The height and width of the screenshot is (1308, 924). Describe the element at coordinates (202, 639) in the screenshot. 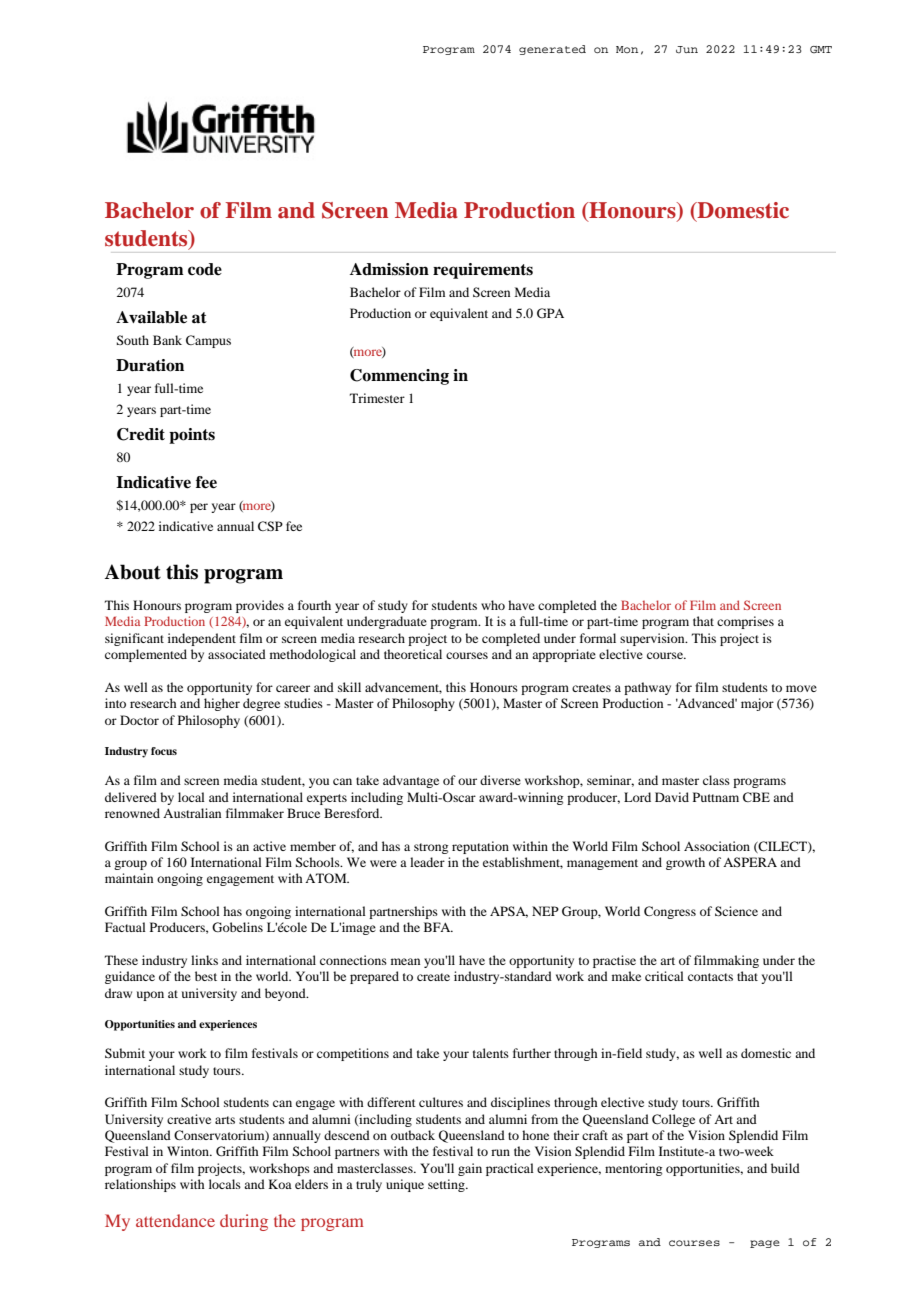

I see `independent` at that location.
